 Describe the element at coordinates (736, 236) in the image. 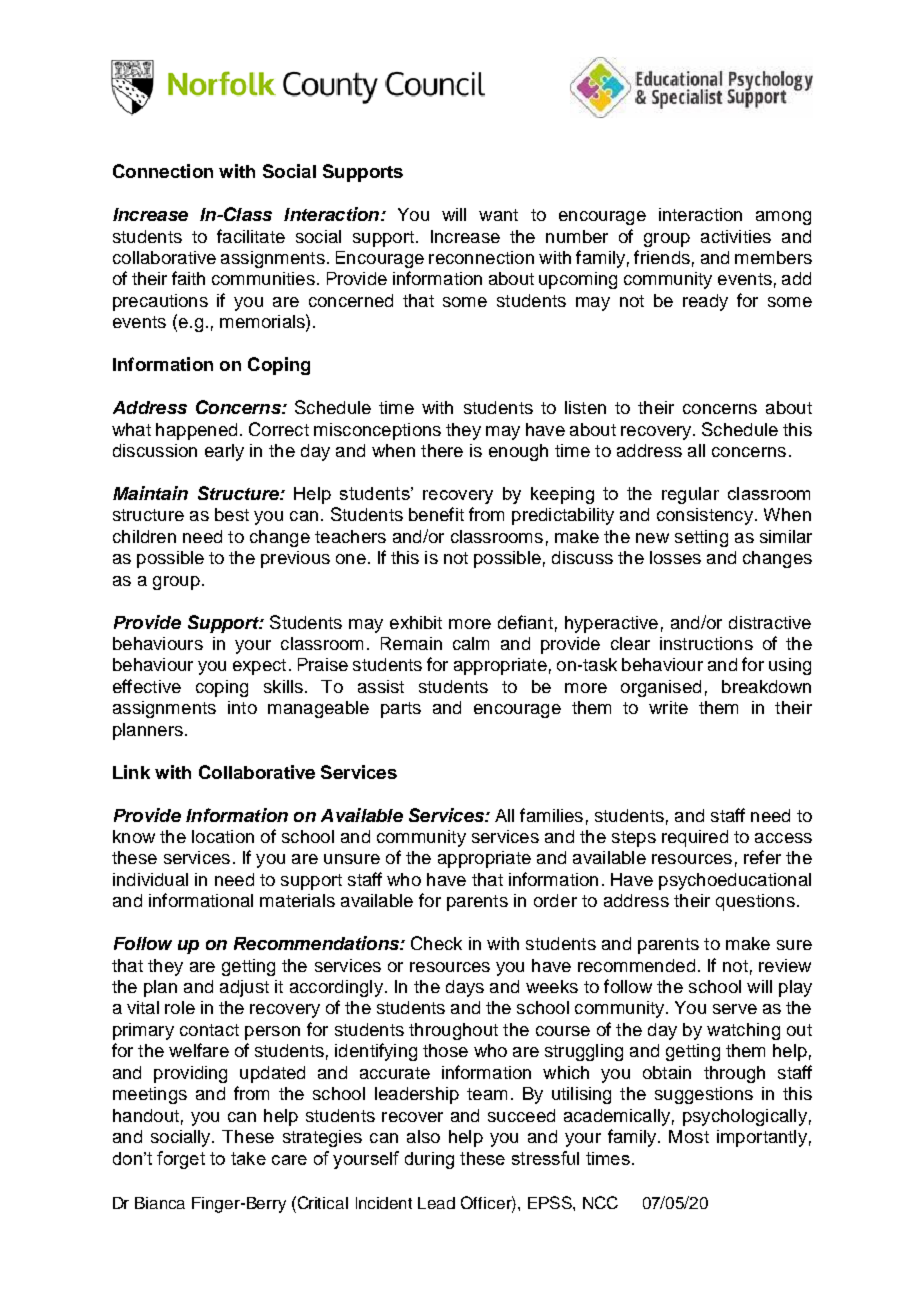

I see `activities` at that location.
